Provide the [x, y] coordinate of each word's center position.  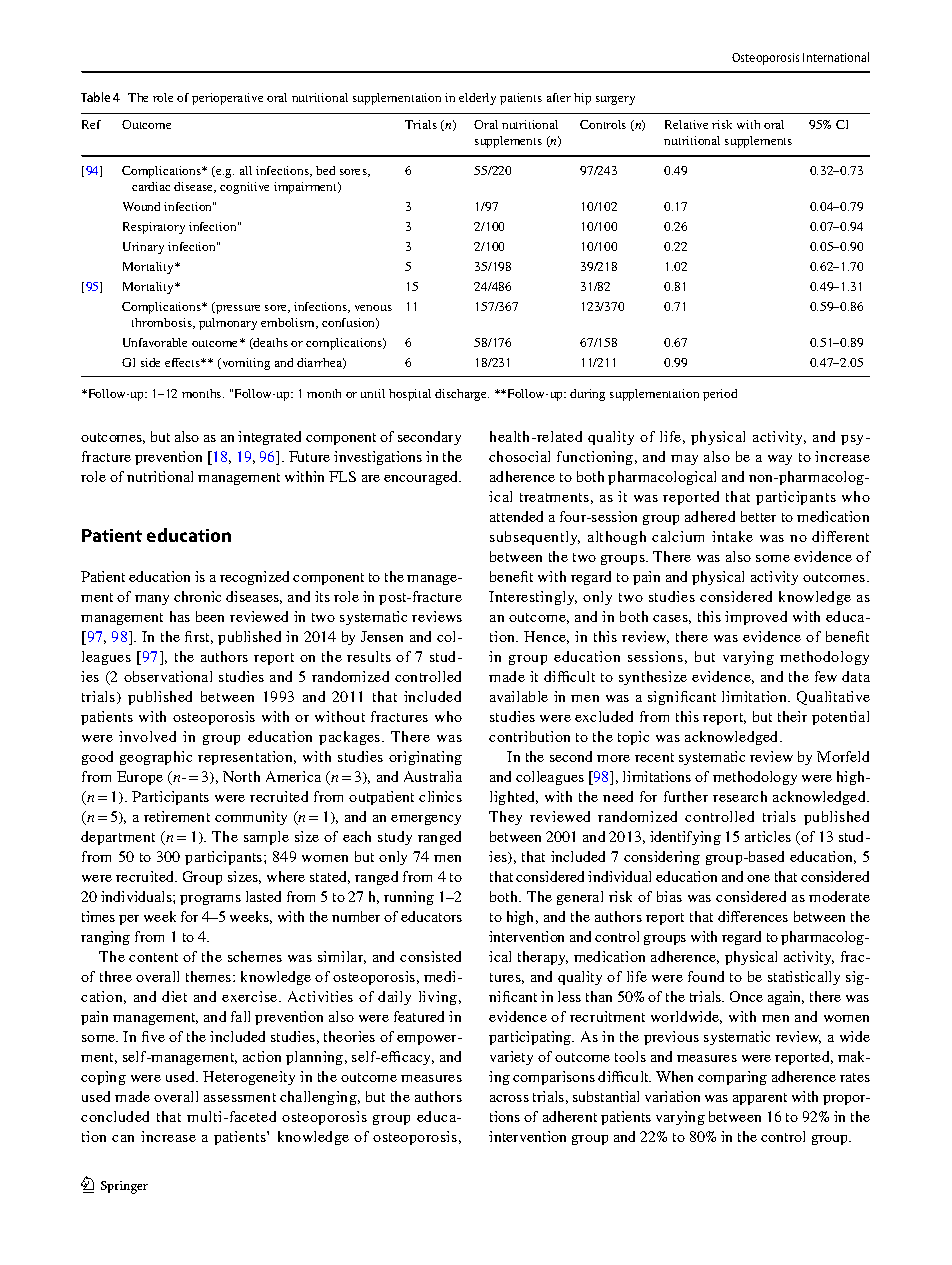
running [409, 898]
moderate [839, 896]
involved [147, 736]
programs [210, 900]
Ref [91, 124]
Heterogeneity [249, 1078]
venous [373, 308]
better [758, 516]
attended [516, 516]
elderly [477, 99]
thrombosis [163, 323]
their [792, 716]
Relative [686, 124]
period [720, 395]
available [519, 696]
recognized [254, 578]
